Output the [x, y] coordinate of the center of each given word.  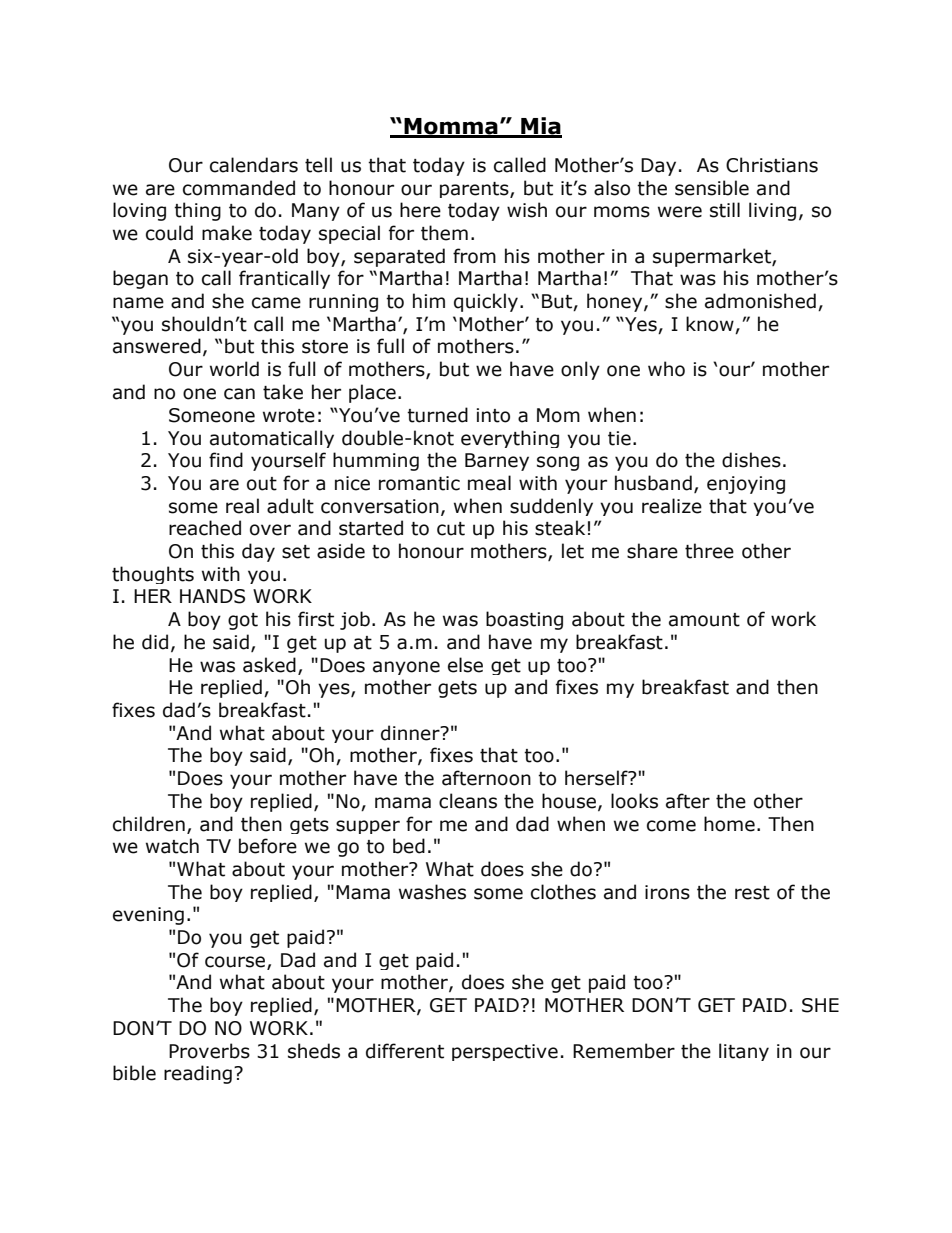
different [405, 1051]
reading [198, 1074]
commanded [239, 188]
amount [704, 620]
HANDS [212, 596]
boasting [524, 620]
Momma [451, 127]
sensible [712, 188]
